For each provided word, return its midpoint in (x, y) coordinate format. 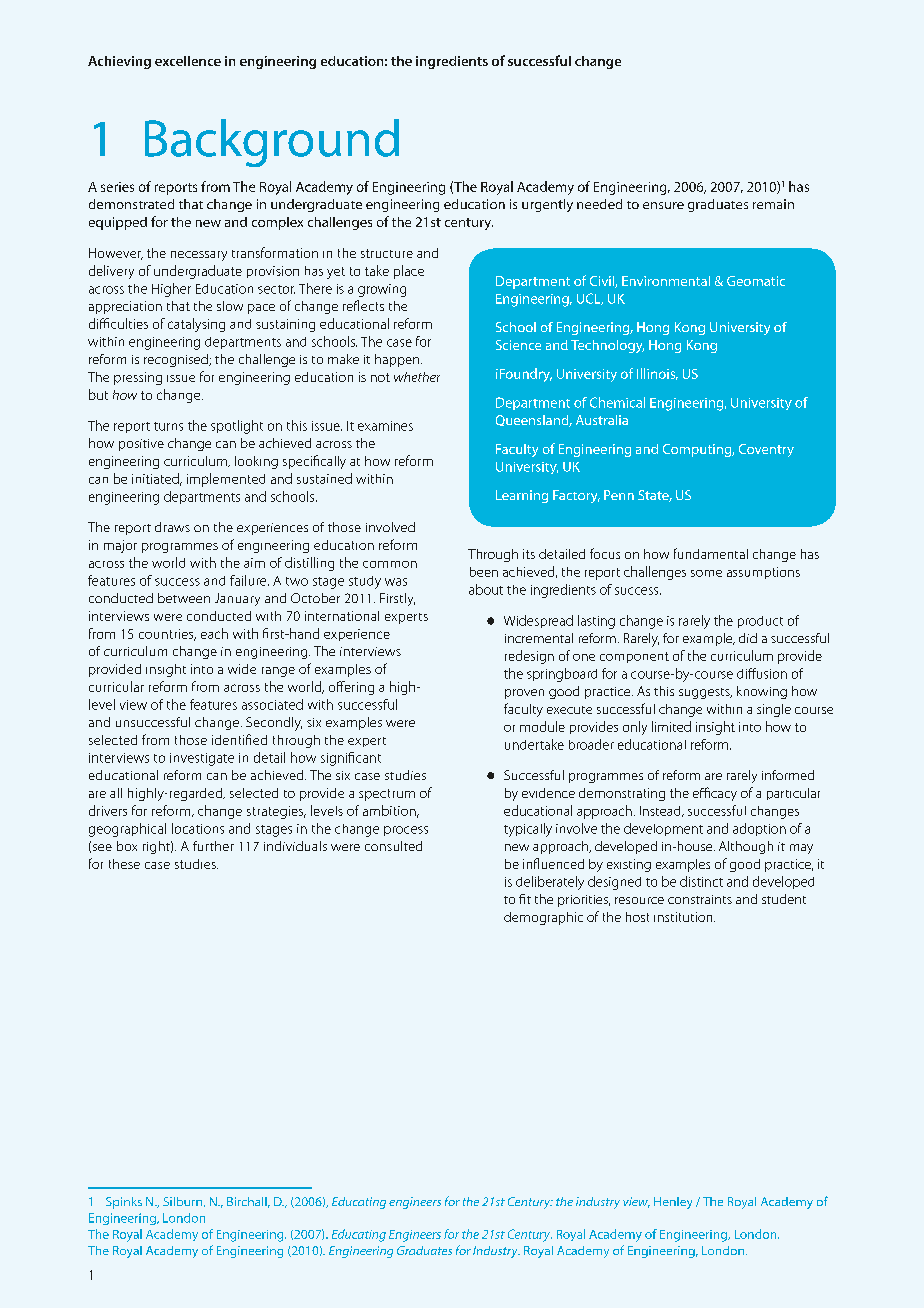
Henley (673, 1203)
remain (773, 204)
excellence (188, 61)
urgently (547, 205)
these (124, 864)
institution (684, 917)
